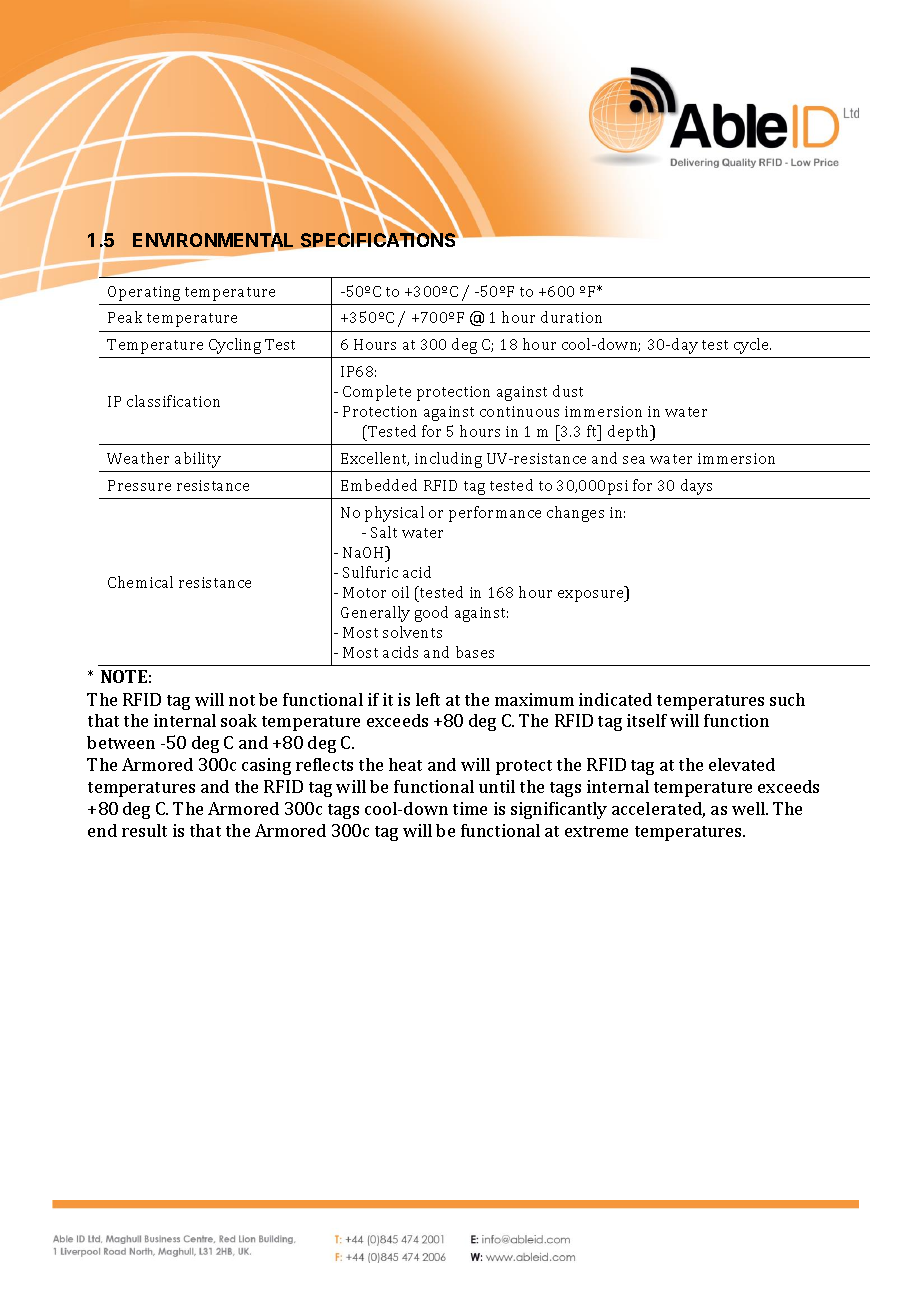 This screenshot has width=924, height=1308. What do you see at coordinates (400, 592) in the screenshot?
I see `oil` at bounding box center [400, 592].
